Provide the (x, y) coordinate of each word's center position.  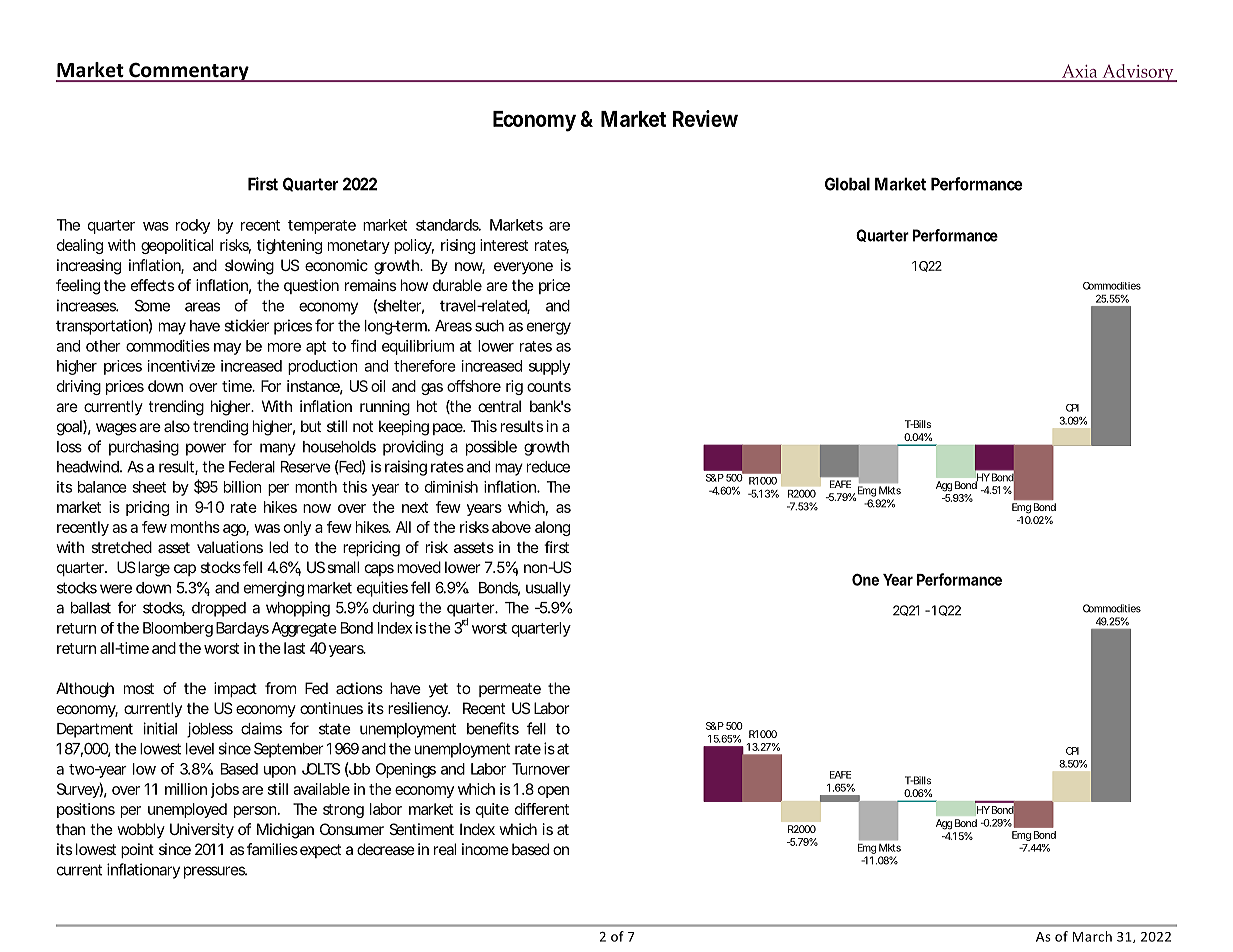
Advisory (1138, 73)
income (485, 849)
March (1092, 936)
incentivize (181, 366)
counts (549, 386)
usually (548, 589)
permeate (510, 690)
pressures (215, 872)
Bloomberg (178, 629)
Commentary (189, 72)
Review (705, 118)
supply (549, 367)
